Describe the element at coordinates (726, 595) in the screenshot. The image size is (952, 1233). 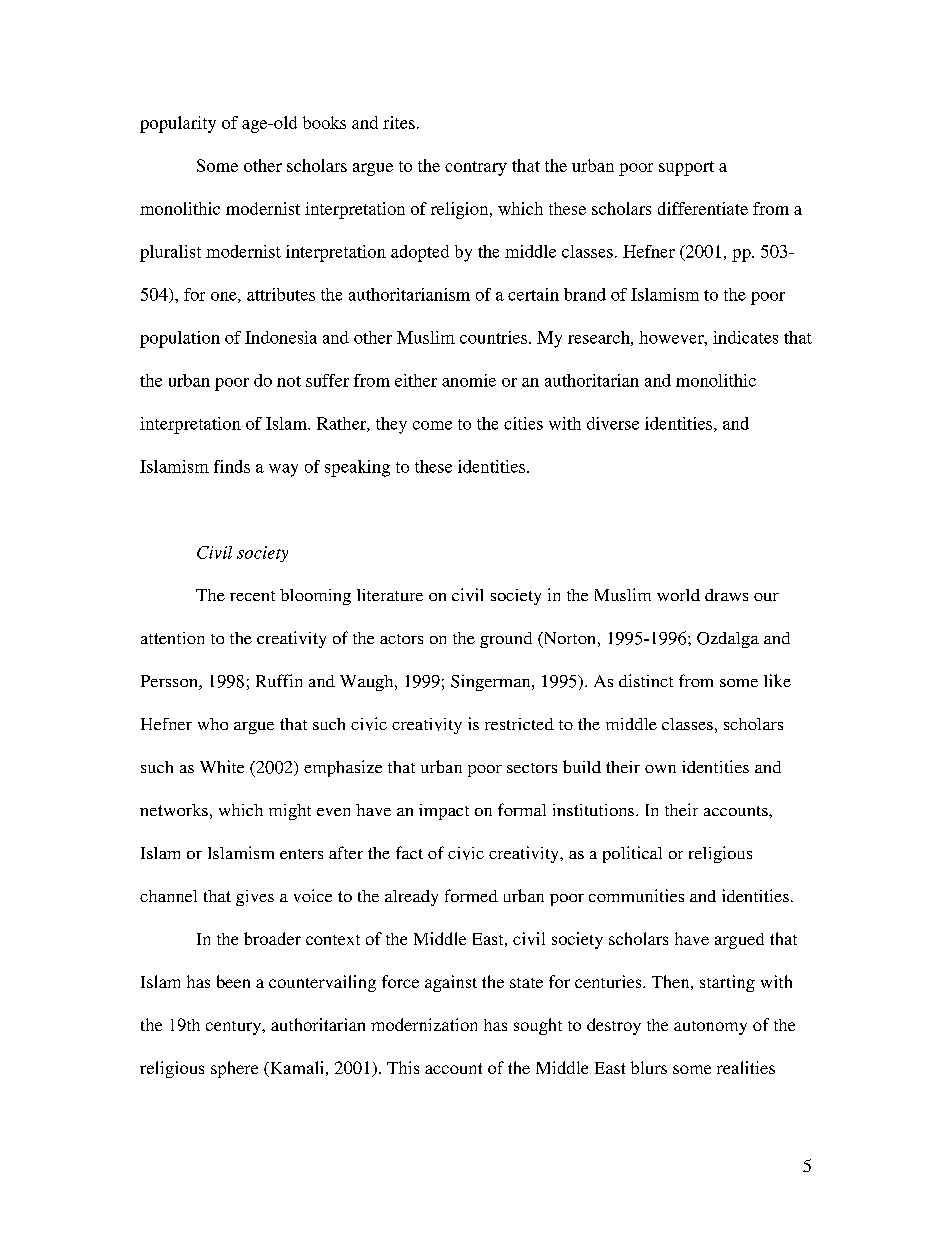
I see `draws` at that location.
